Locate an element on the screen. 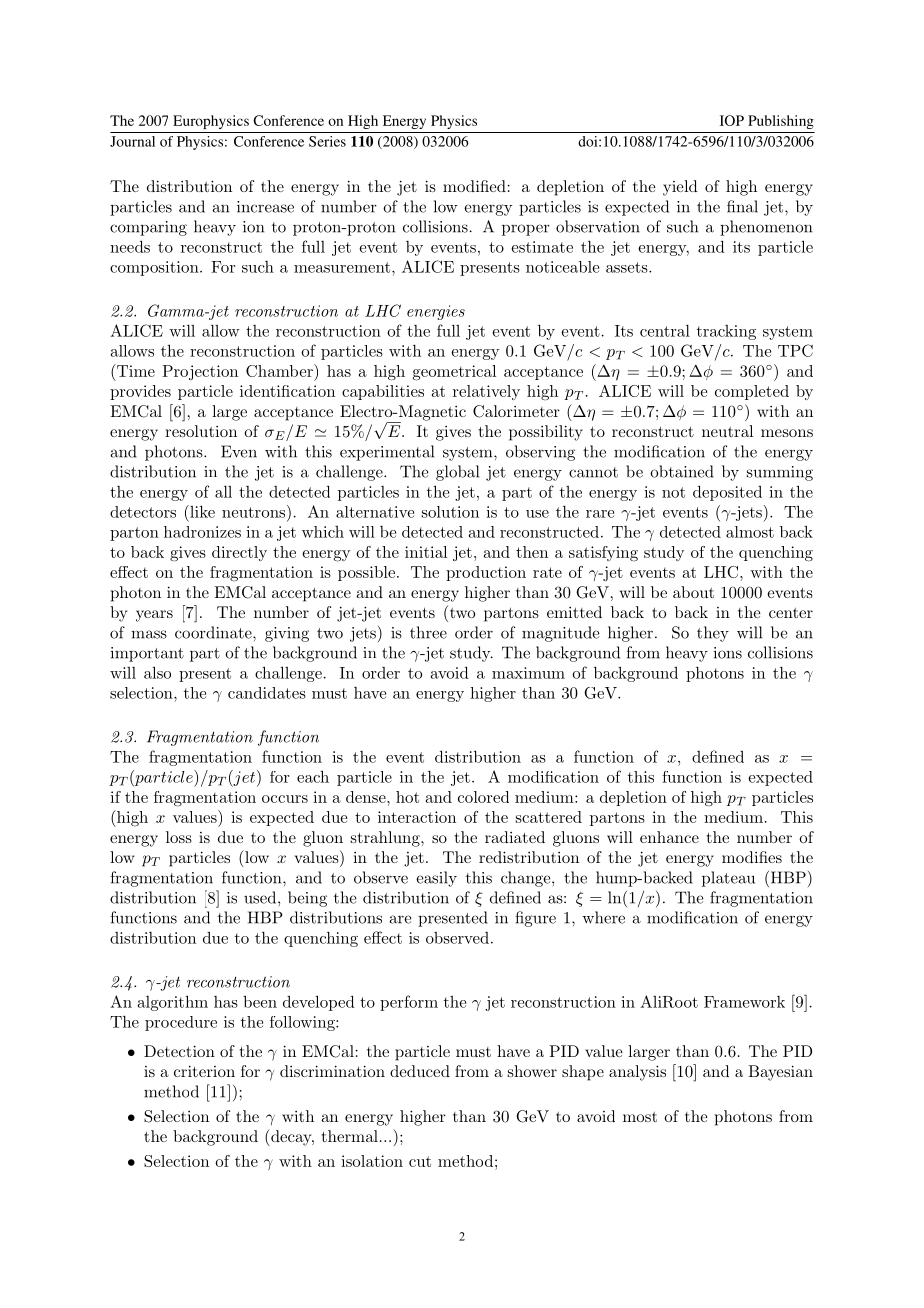 Image resolution: width=924 pixels, height=1308 pixels. colored is located at coordinates (483, 797).
